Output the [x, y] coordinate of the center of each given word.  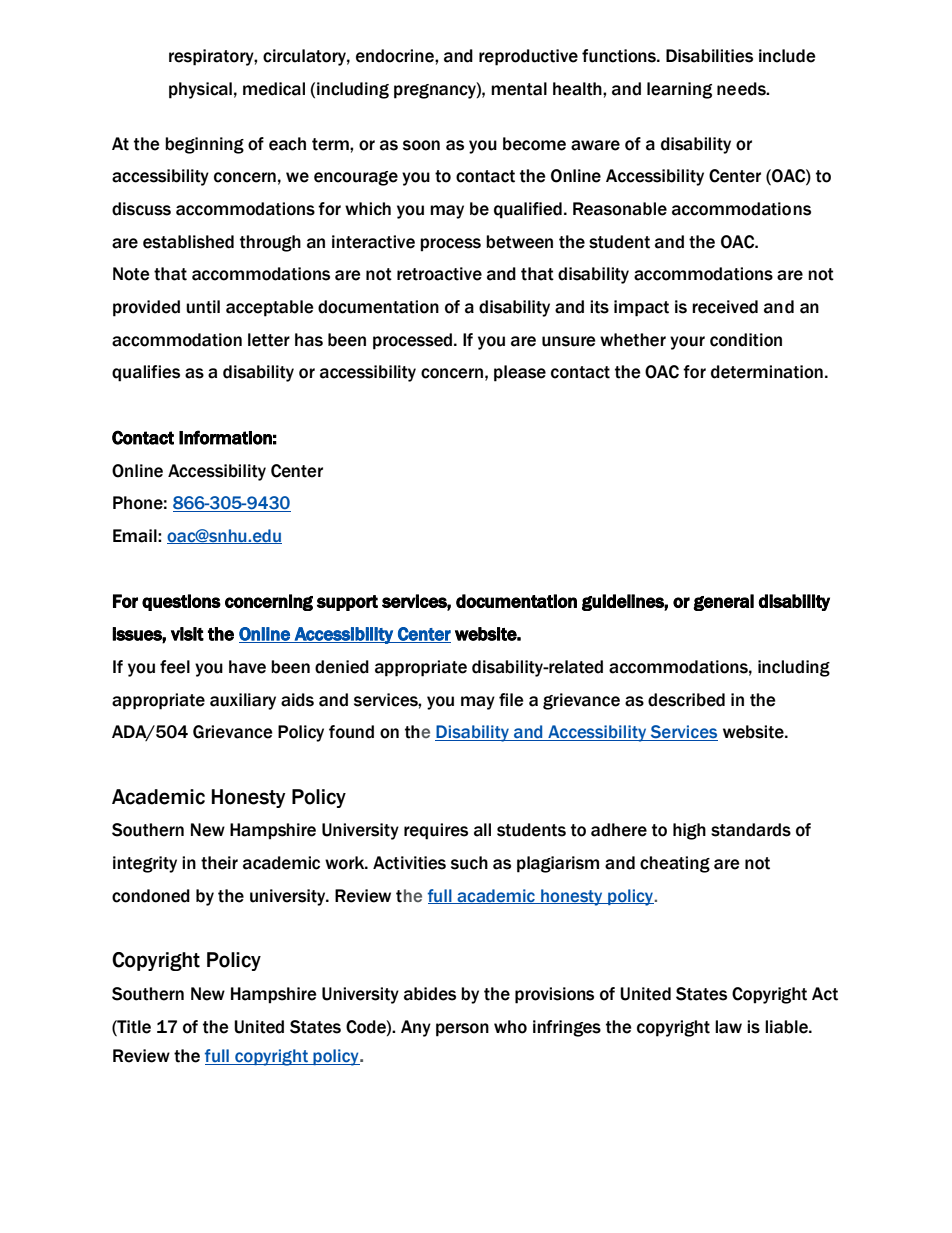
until [203, 307]
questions [181, 602]
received [725, 307]
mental [519, 89]
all [482, 830]
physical [200, 90]
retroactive [439, 274]
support [347, 603]
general [723, 602]
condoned [151, 896]
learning [679, 90]
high [689, 831]
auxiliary [243, 701]
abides [430, 994]
